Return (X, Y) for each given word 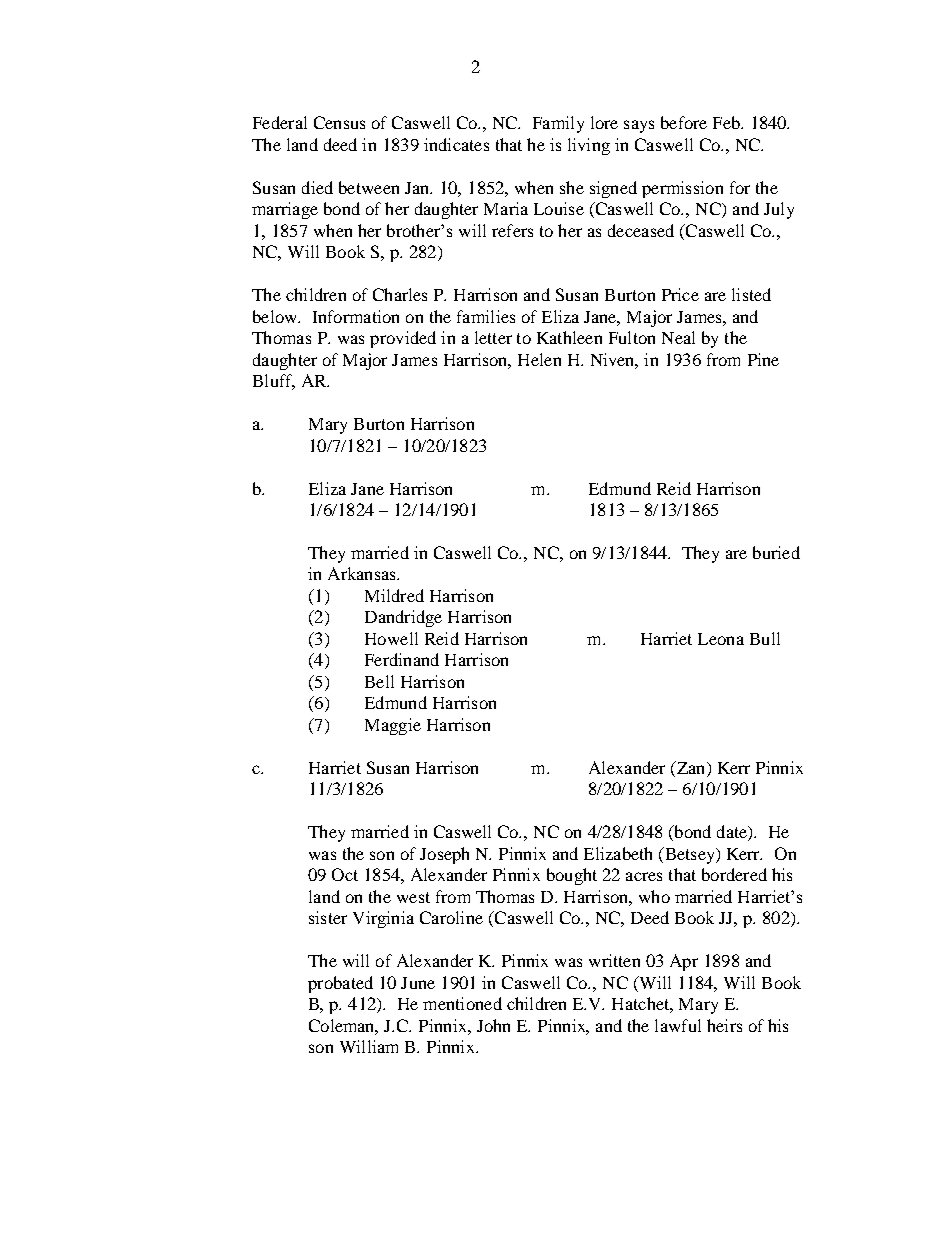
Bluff (274, 382)
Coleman (343, 1026)
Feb (727, 122)
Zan (691, 767)
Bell (379, 681)
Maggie (393, 726)
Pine (763, 359)
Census (339, 122)
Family (558, 124)
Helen (539, 359)
